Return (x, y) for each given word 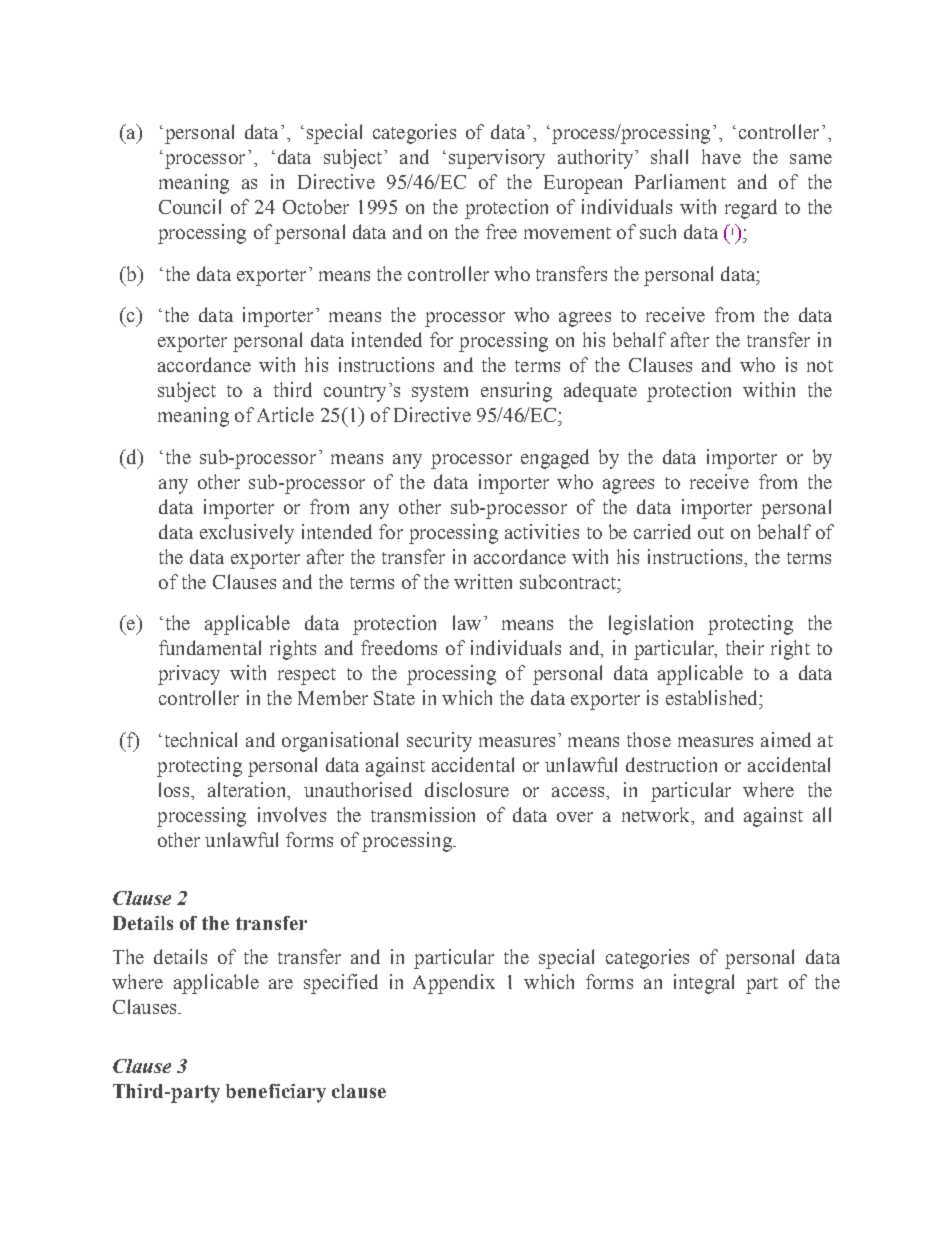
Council (190, 206)
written (483, 581)
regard (751, 209)
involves (292, 814)
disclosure (467, 789)
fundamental (210, 647)
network (657, 814)
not (820, 366)
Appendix (454, 984)
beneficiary (276, 1093)
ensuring (516, 392)
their (745, 647)
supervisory (497, 159)
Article (285, 414)
